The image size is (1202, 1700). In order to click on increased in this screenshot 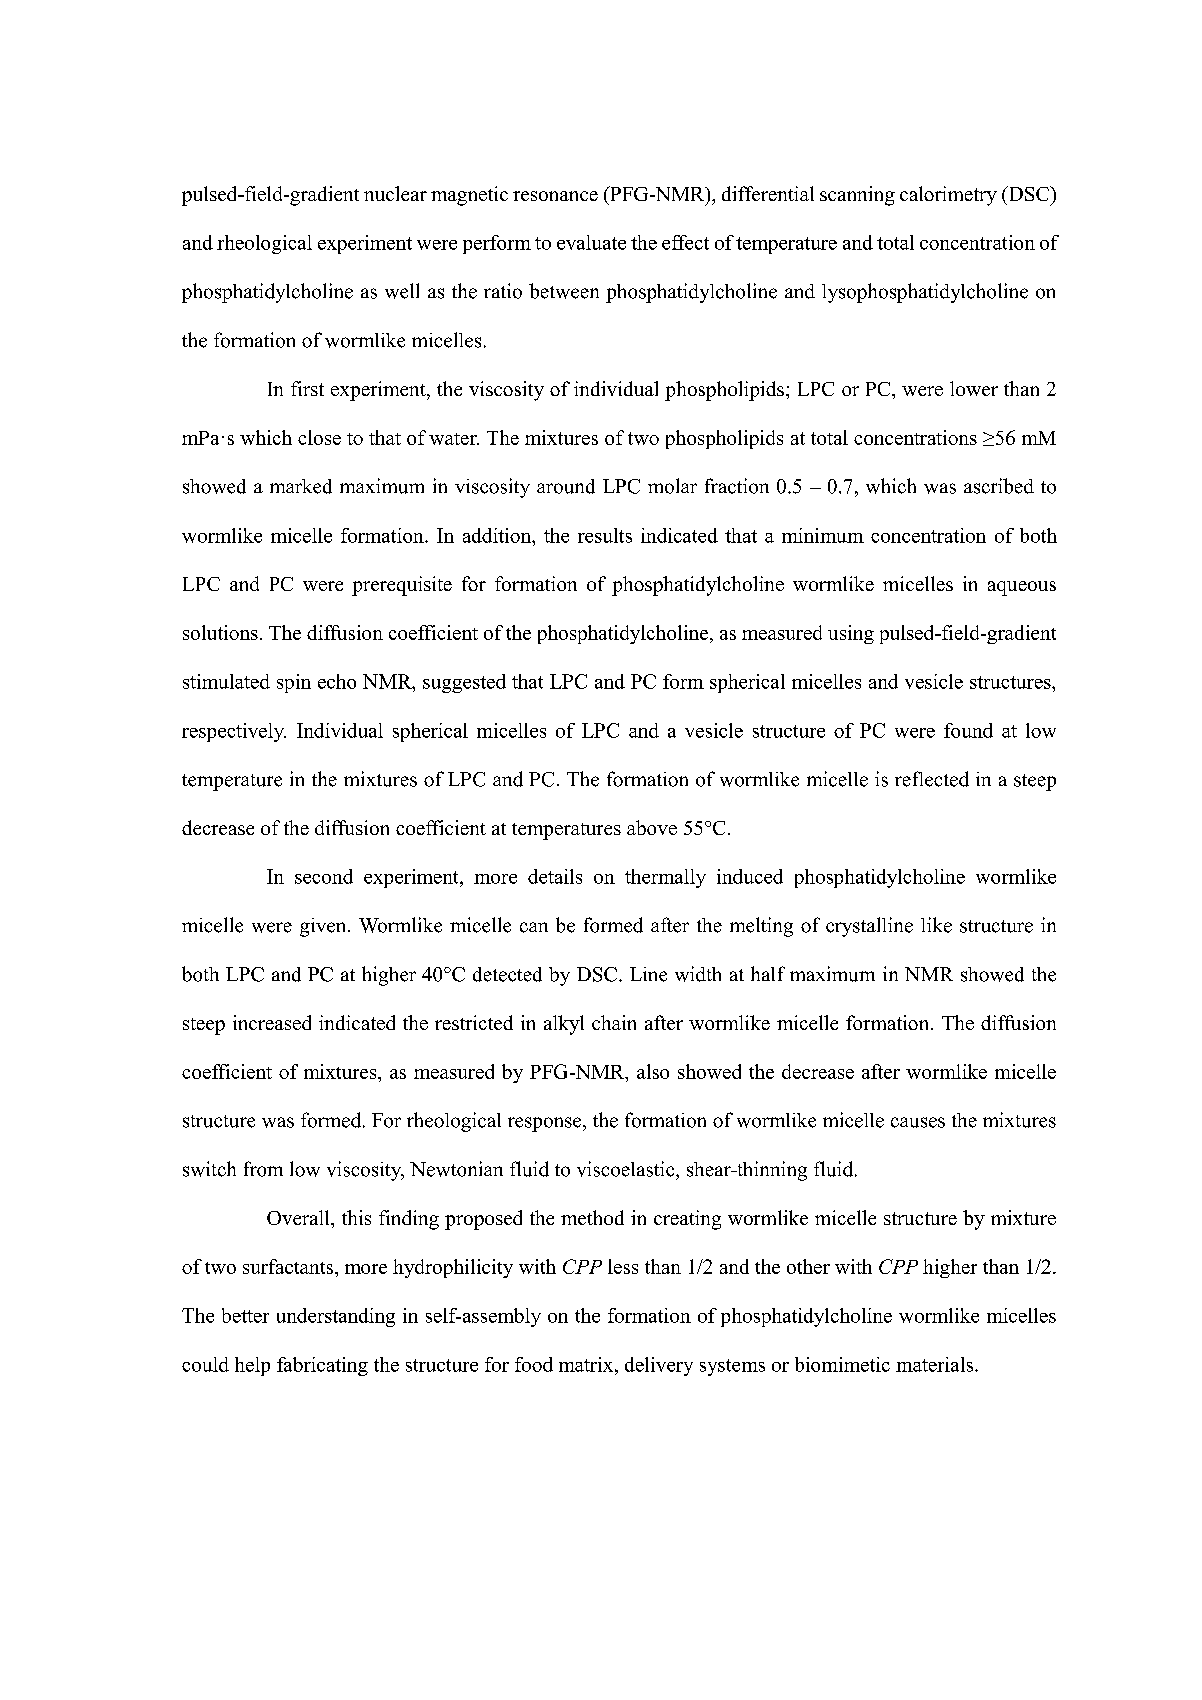, I will do `click(272, 1022)`.
